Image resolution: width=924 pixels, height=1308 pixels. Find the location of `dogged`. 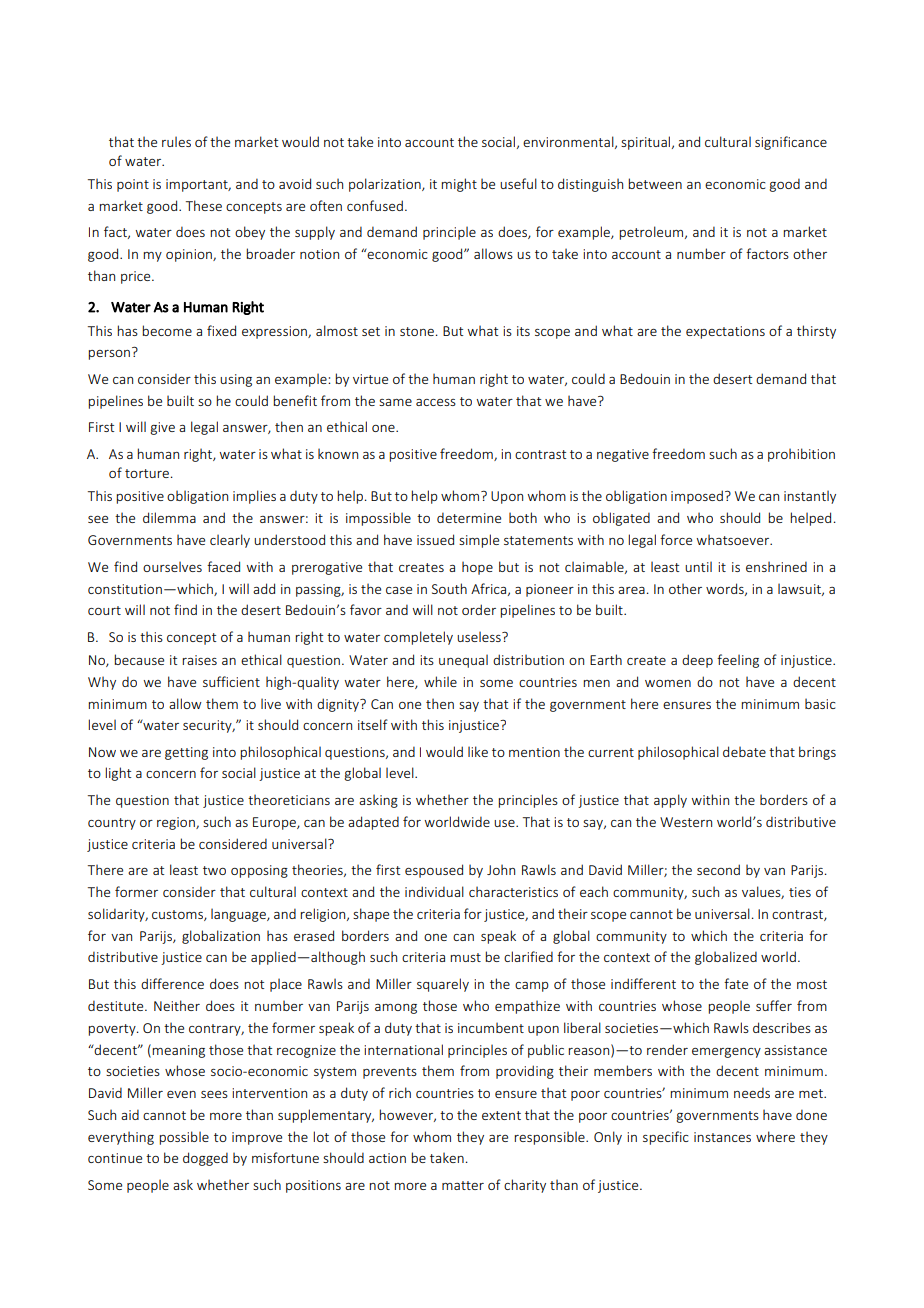

dogged is located at coordinates (205, 1159).
